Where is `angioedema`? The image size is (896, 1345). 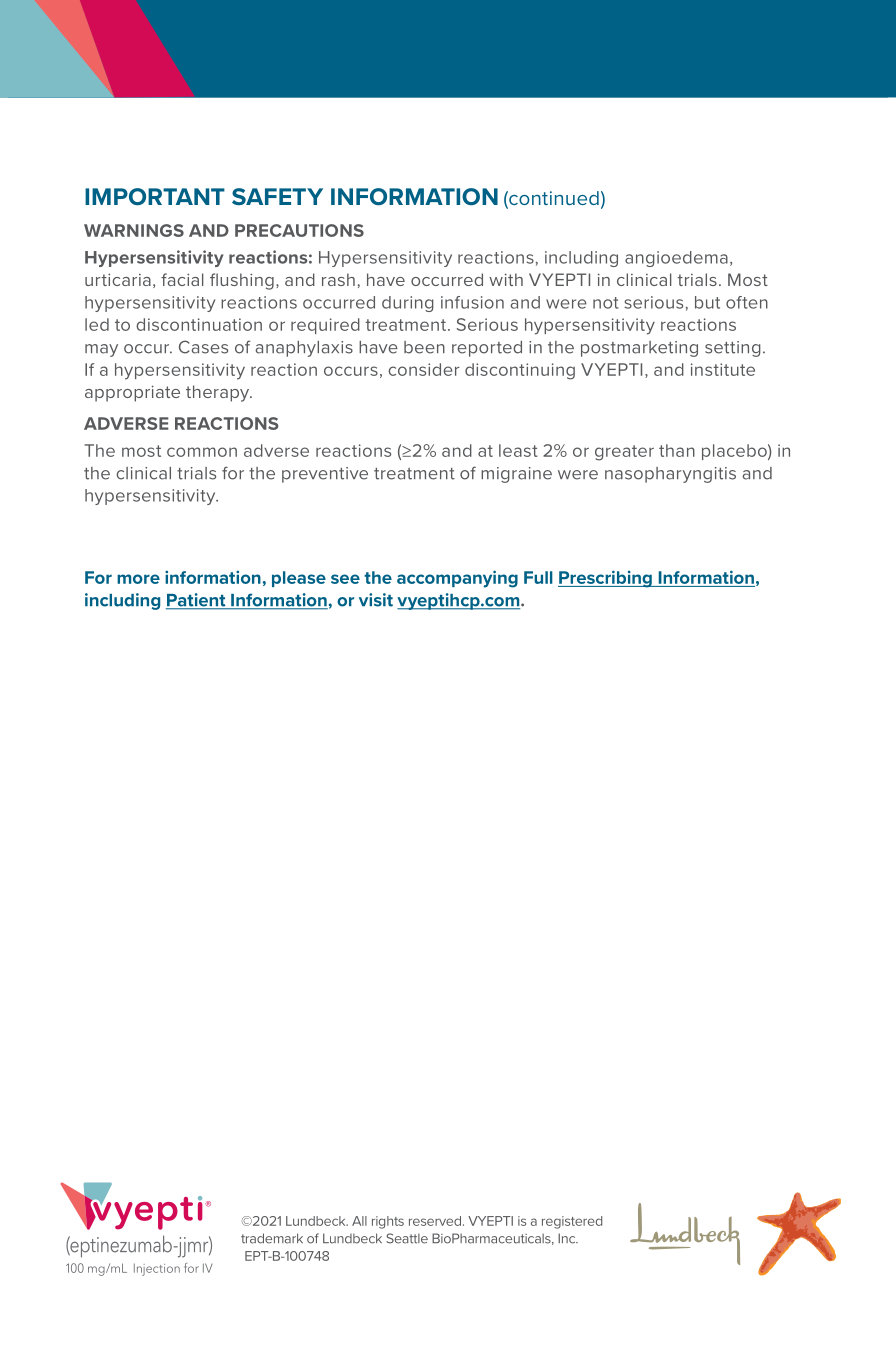 angioedema is located at coordinates (676, 259).
